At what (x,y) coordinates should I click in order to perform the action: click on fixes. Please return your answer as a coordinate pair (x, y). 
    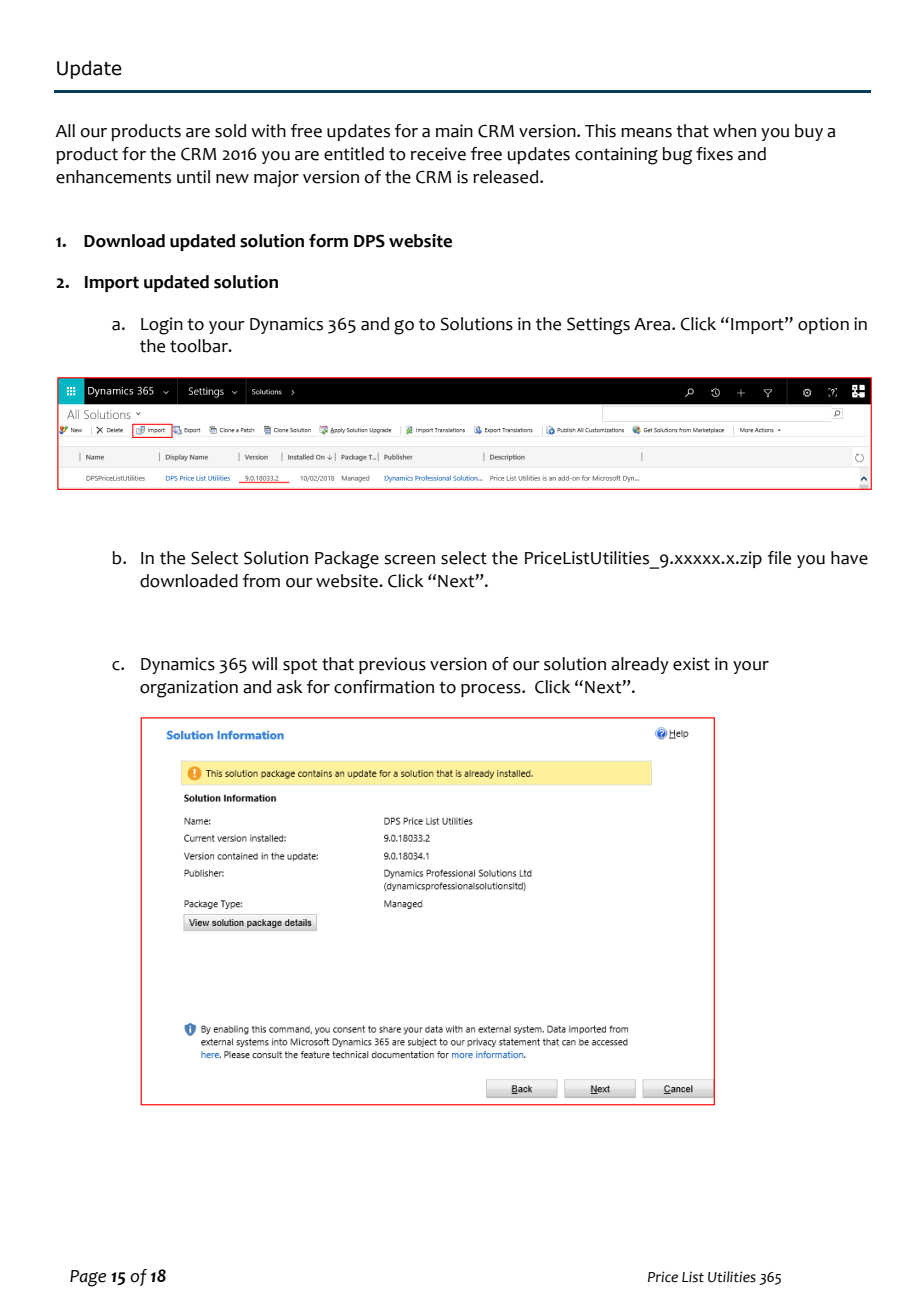
    Looking at the image, I should click on (714, 154).
